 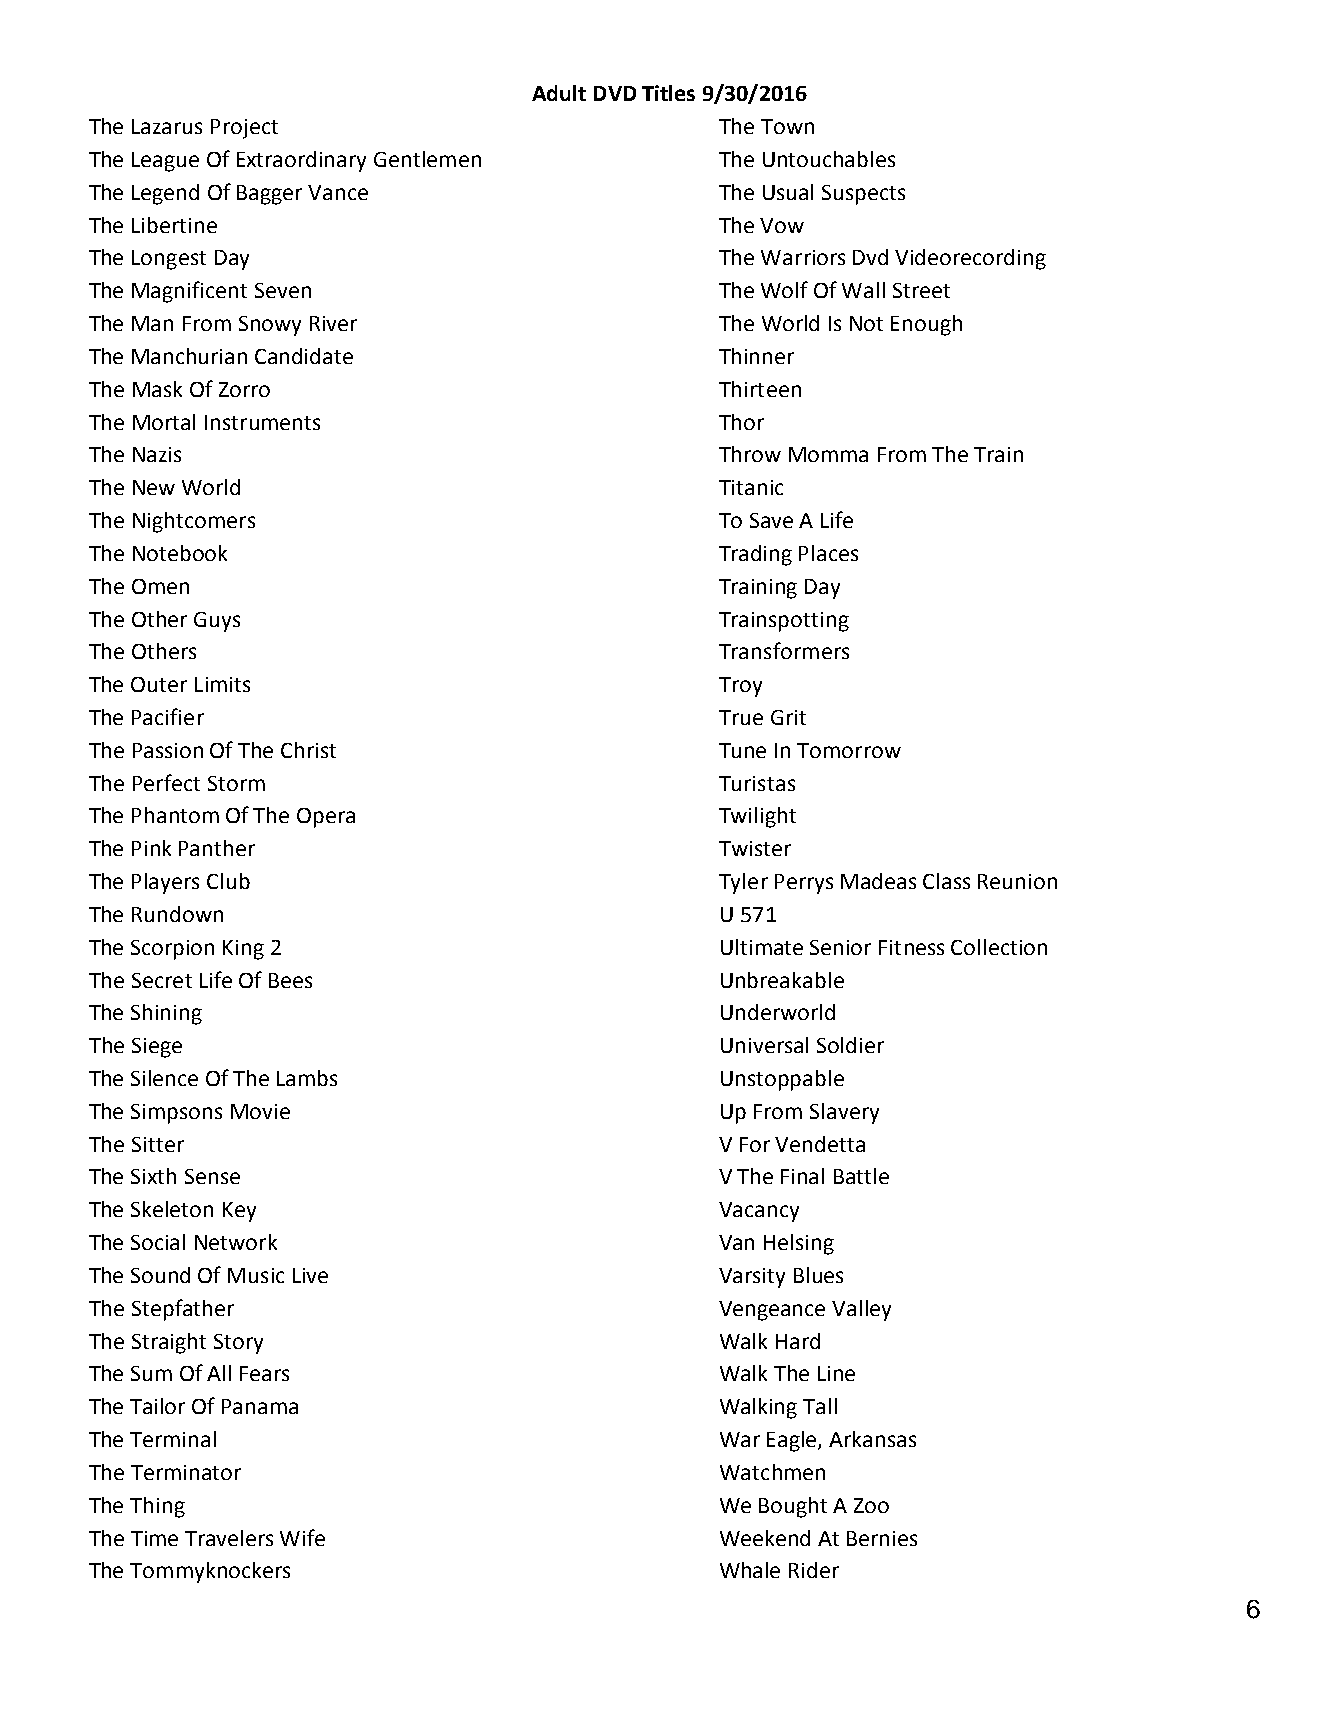 What do you see at coordinates (871, 1505) in the document?
I see `Zoo` at bounding box center [871, 1505].
